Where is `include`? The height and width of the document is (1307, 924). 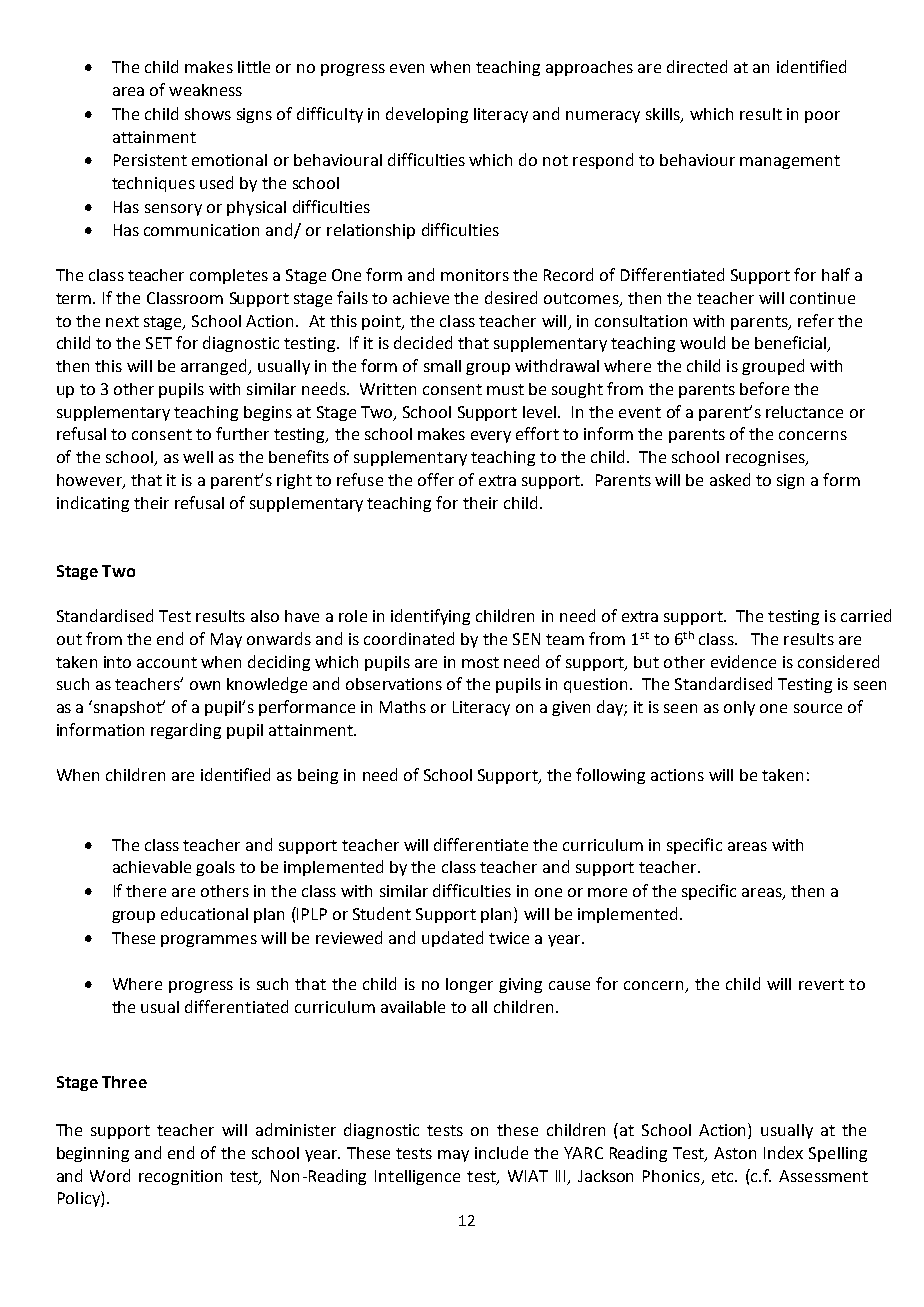 include is located at coordinates (501, 1152).
